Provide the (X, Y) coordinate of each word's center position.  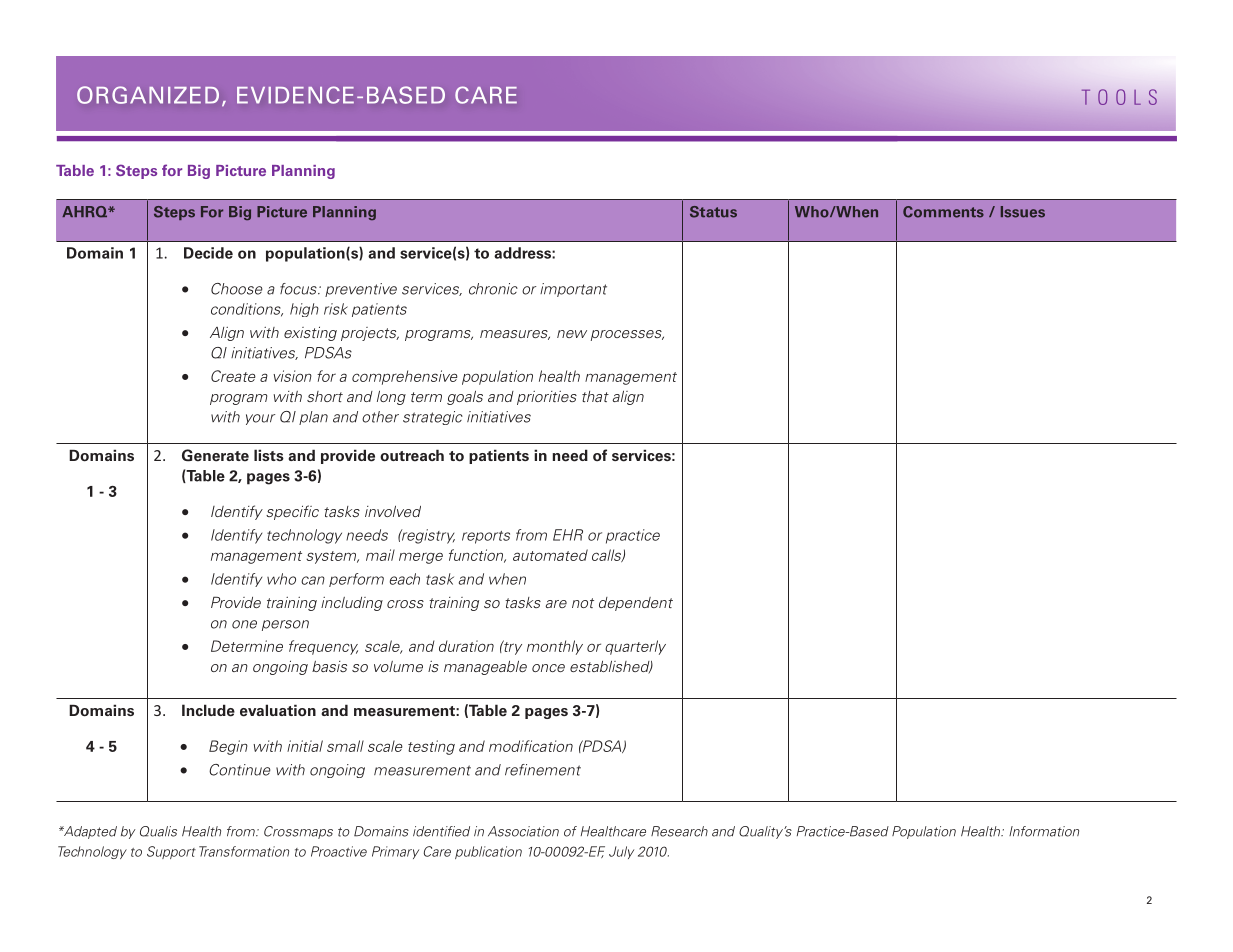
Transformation (244, 851)
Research (679, 831)
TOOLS (1119, 97)
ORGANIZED (148, 95)
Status (713, 212)
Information (1044, 831)
